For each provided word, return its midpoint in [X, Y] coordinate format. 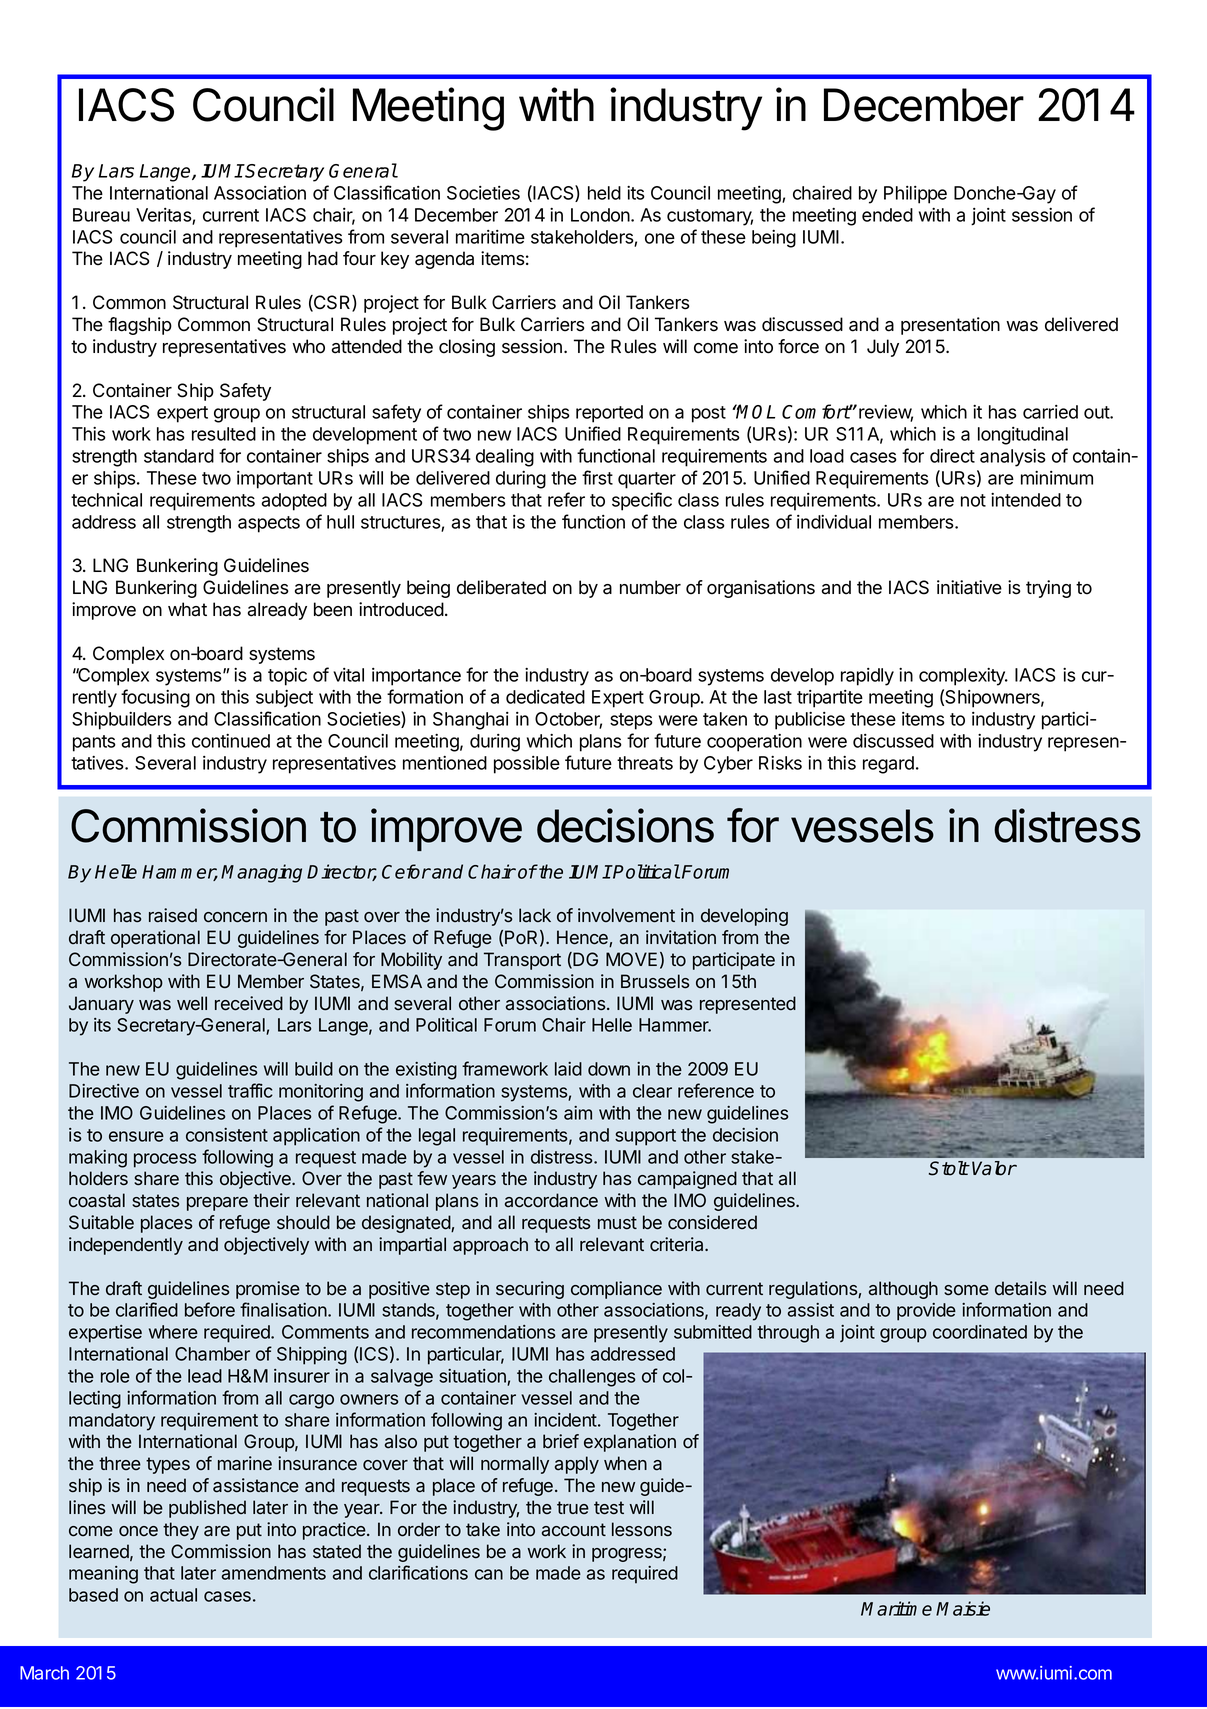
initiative [969, 587]
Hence [583, 938]
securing [530, 1290]
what [187, 609]
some [966, 1290]
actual [173, 1595]
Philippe [915, 195]
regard [888, 765]
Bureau [101, 215]
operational [155, 939]
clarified [147, 1309]
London [601, 215]
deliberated [501, 587]
